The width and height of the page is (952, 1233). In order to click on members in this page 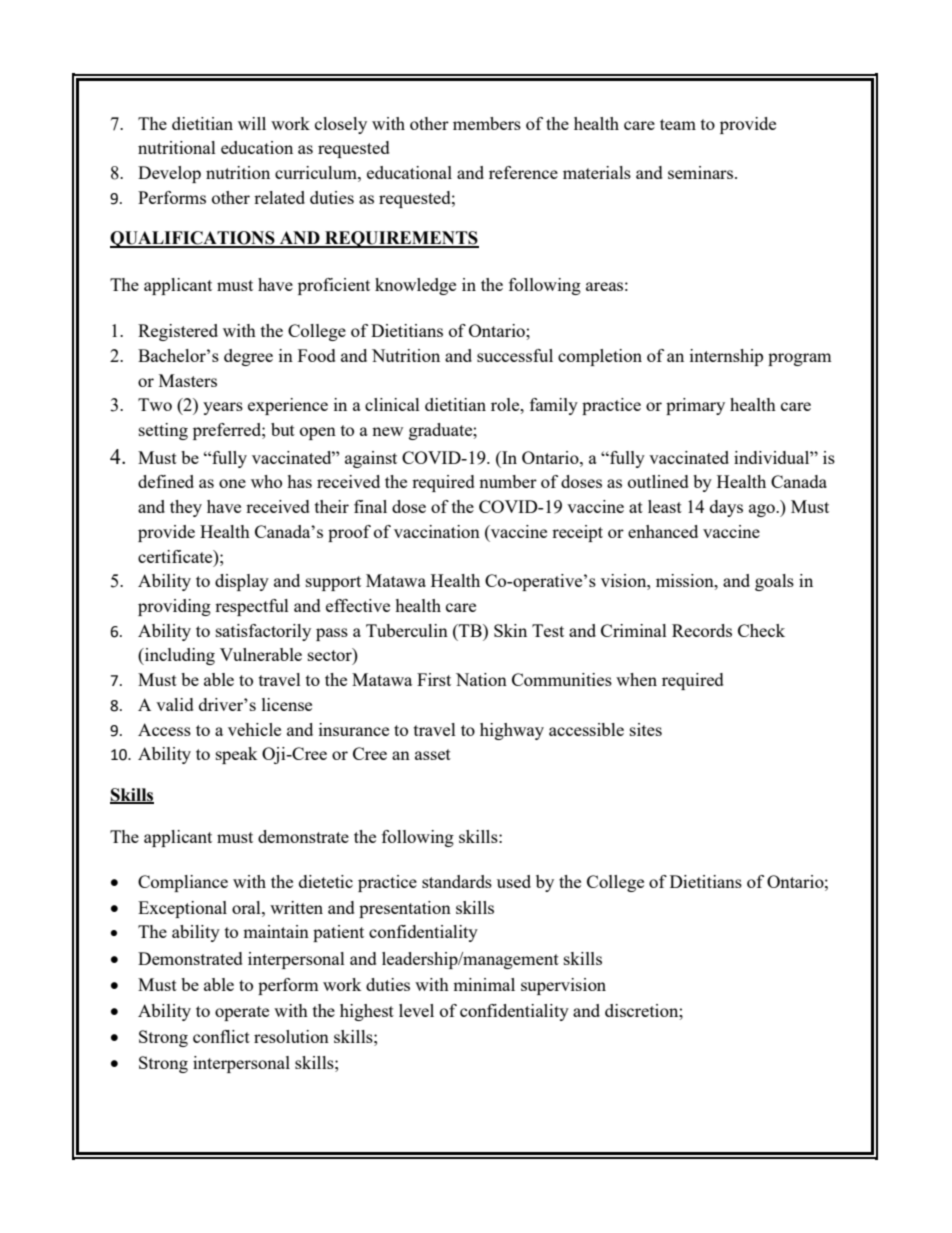, I will do `click(487, 123)`.
